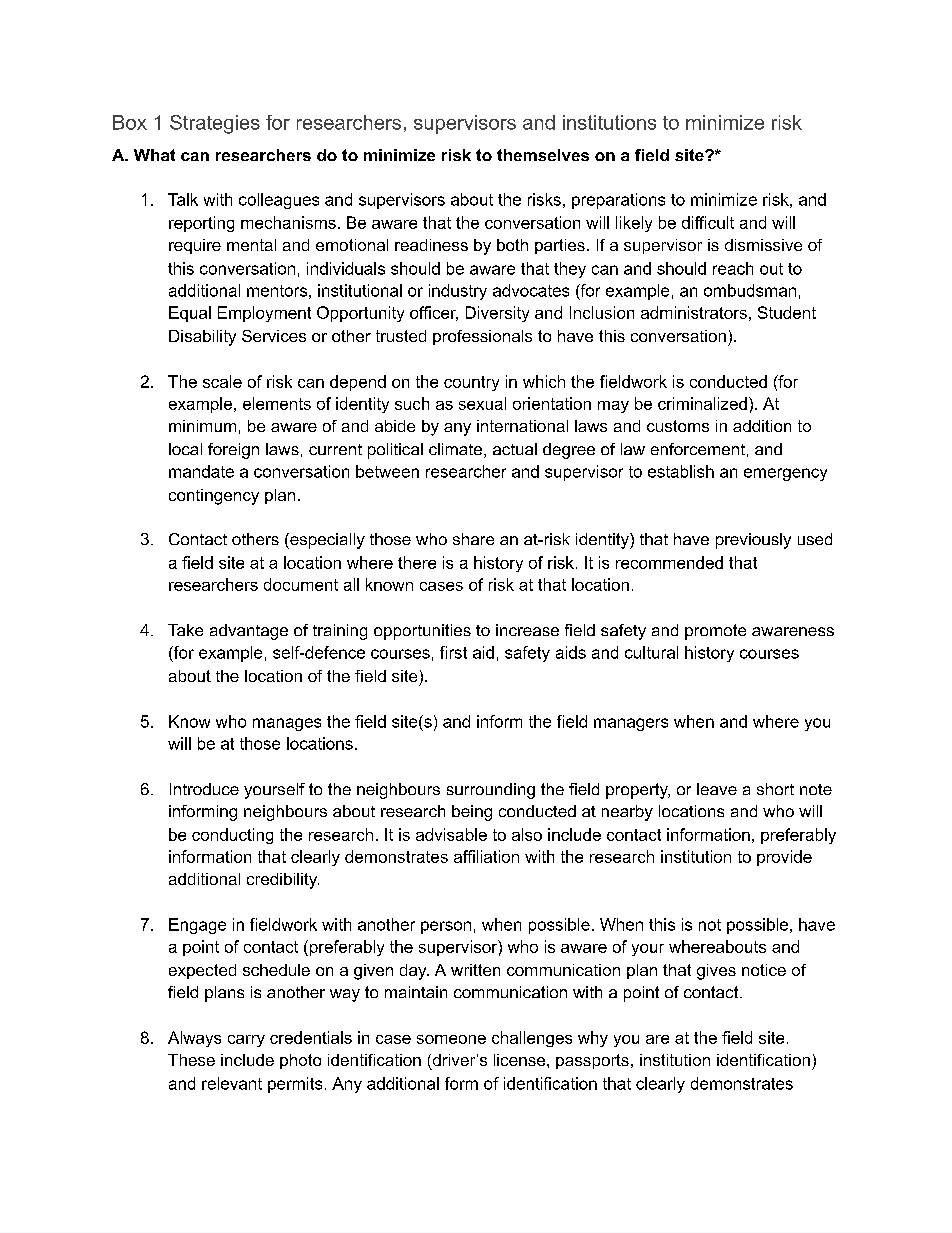  What do you see at coordinates (204, 789) in the screenshot?
I see `Introduce` at bounding box center [204, 789].
